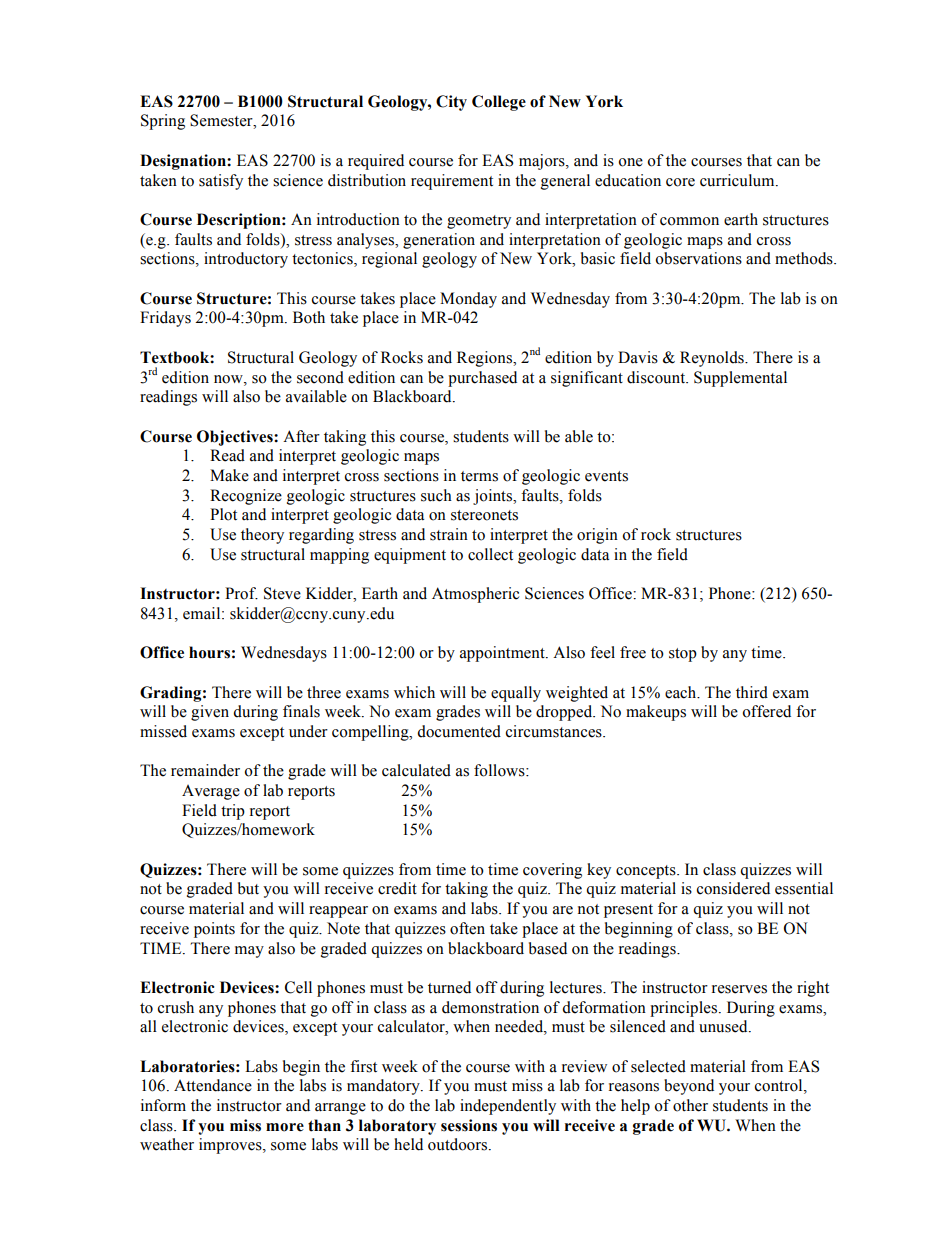 This document has width=952, height=1233. What do you see at coordinates (479, 476) in the document?
I see `terms` at bounding box center [479, 476].
